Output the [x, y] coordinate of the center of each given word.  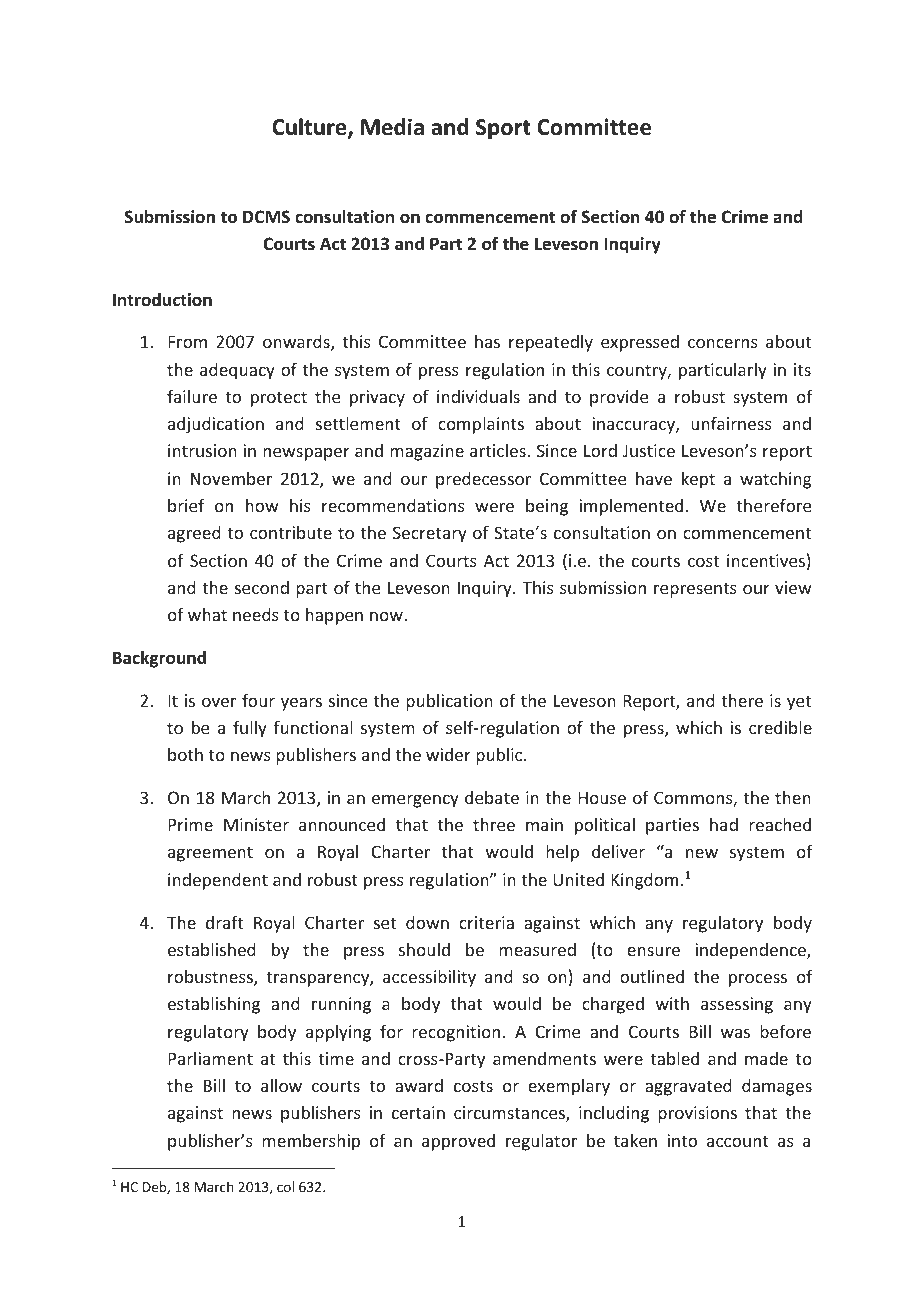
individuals [478, 396]
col [285, 1186]
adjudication [216, 425]
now [387, 616]
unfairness [731, 423]
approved [458, 1142]
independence [751, 951]
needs [256, 614]
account [738, 1141]
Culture [310, 128]
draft [224, 922]
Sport [503, 129]
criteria [486, 922]
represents [695, 590]
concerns [723, 343]
